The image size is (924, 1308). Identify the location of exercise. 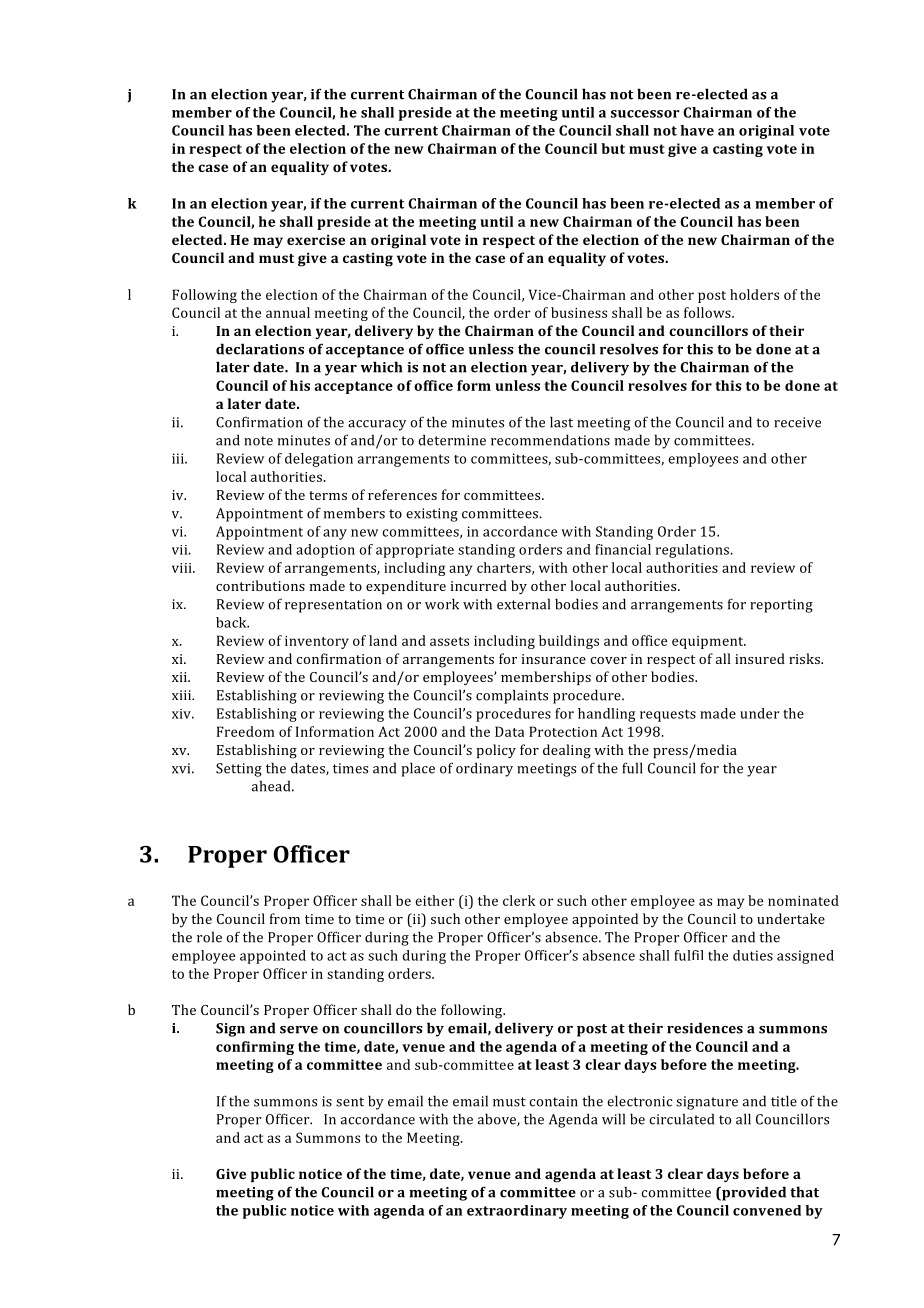
(316, 240).
